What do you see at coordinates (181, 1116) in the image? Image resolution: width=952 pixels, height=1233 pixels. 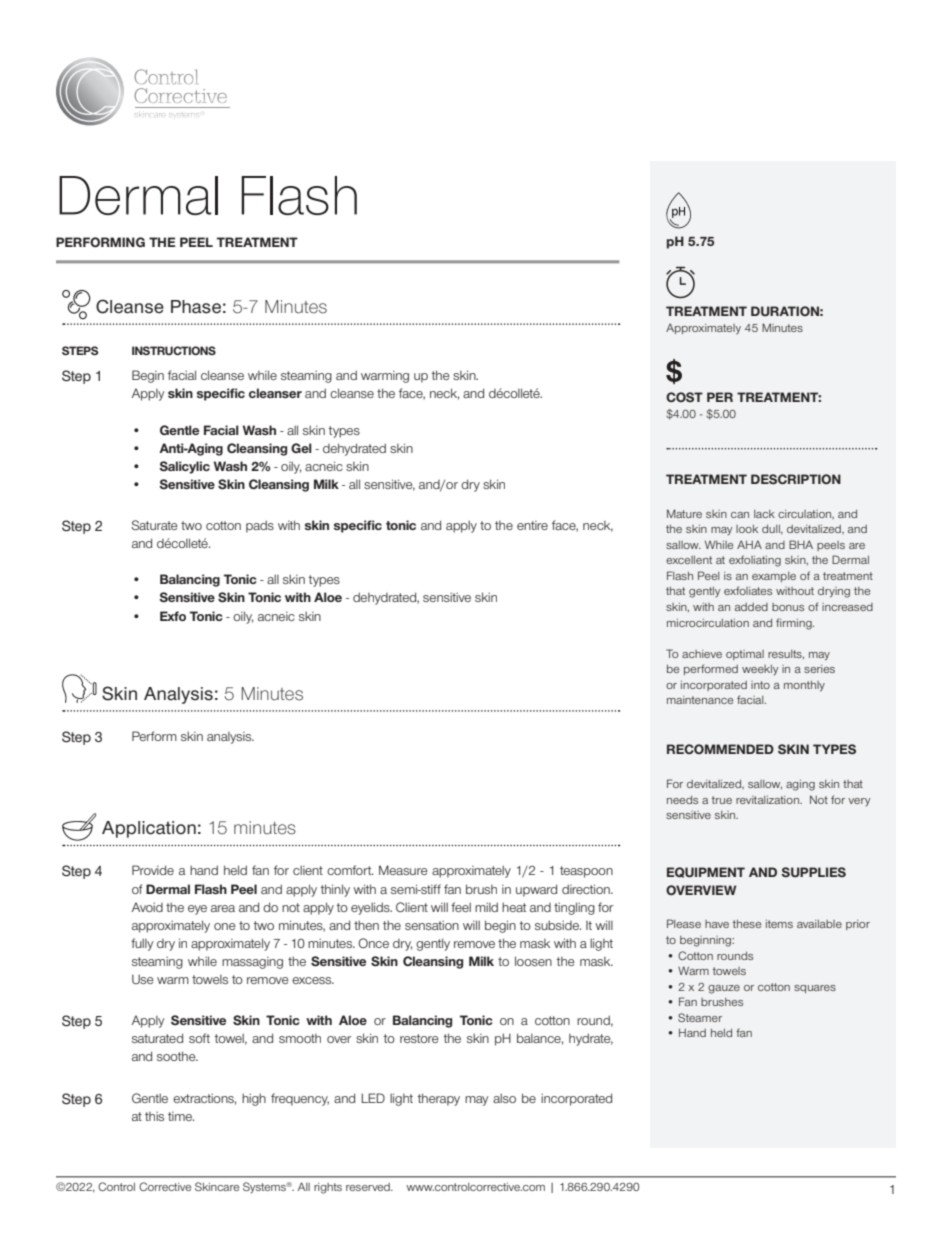 I see `time` at bounding box center [181, 1116].
